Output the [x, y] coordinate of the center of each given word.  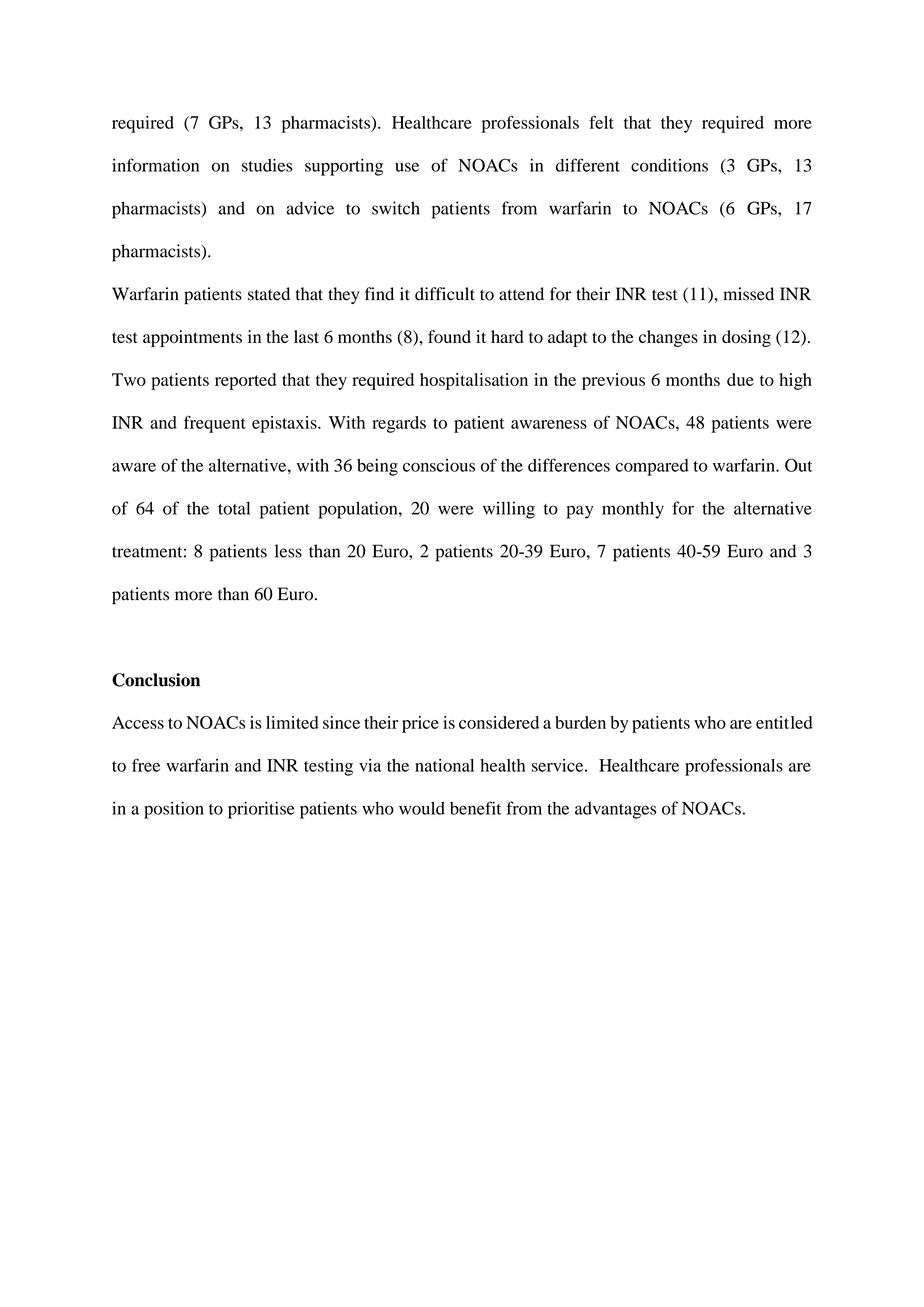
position [174, 810]
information [155, 165]
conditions [669, 165]
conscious [439, 465]
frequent [215, 424]
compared [652, 467]
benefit [475, 808]
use [407, 167]
